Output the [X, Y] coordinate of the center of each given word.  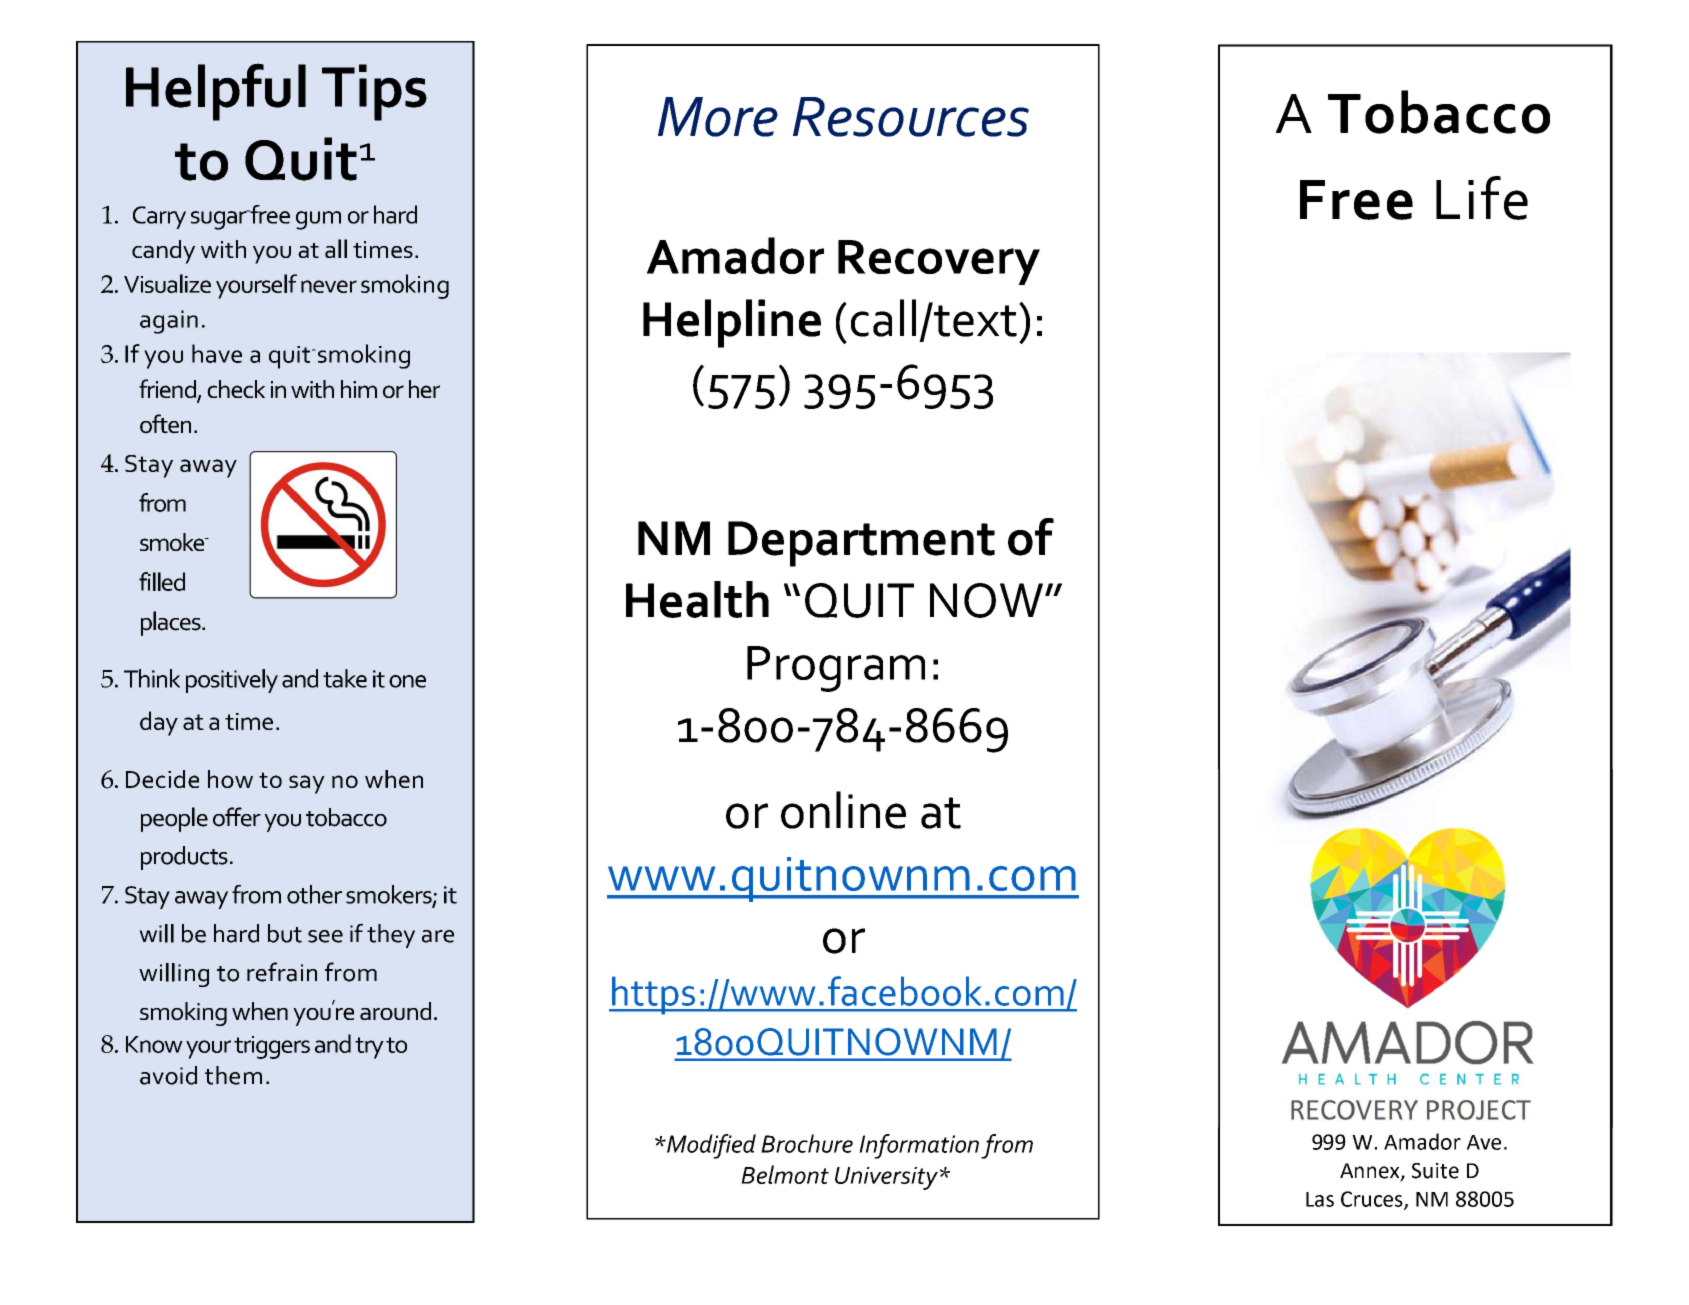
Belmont [785, 1174]
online [843, 810]
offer [237, 817]
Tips [374, 92]
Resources [911, 117]
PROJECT [1479, 1110]
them [233, 1075]
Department [861, 544]
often [165, 424]
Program [836, 669]
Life [1482, 198]
